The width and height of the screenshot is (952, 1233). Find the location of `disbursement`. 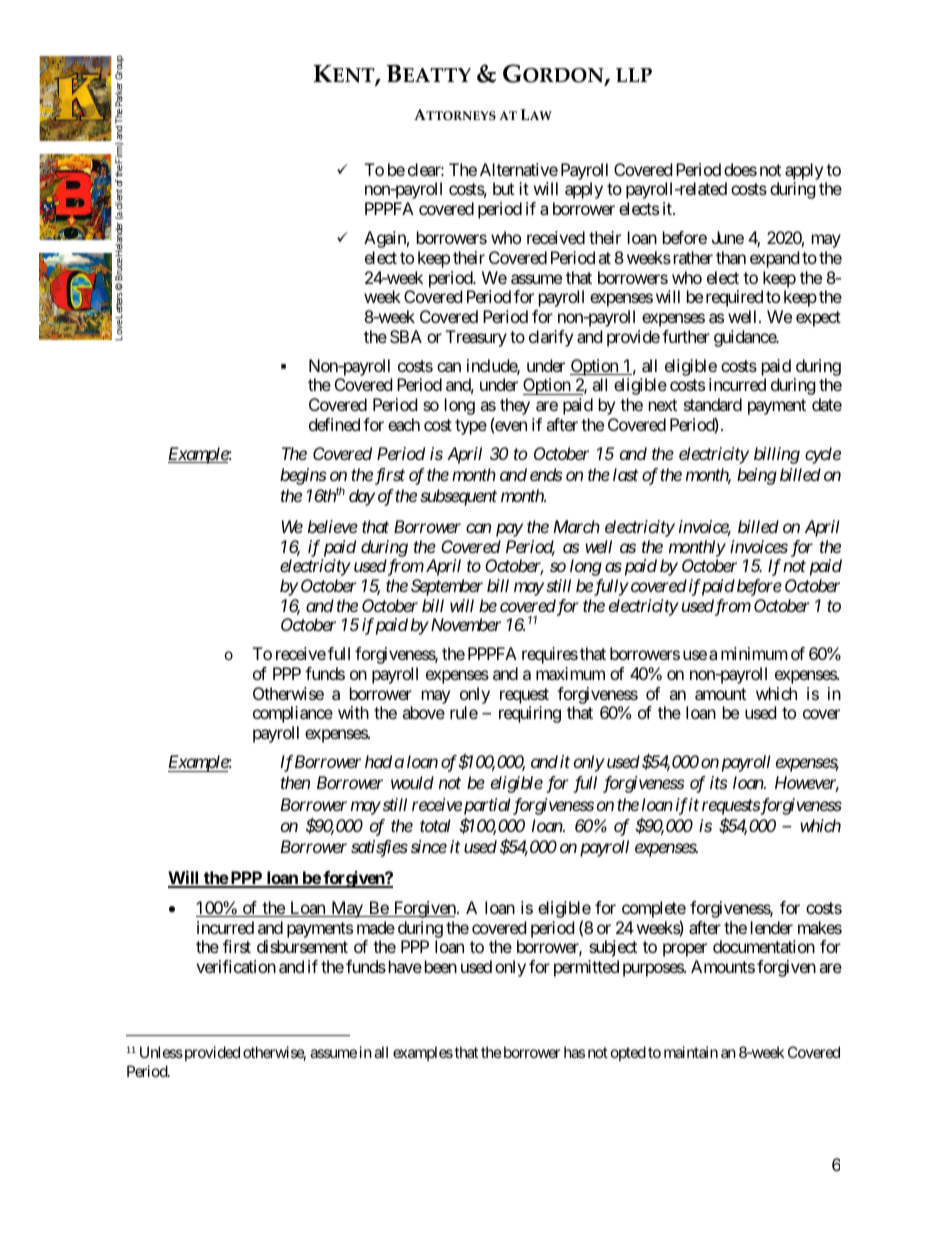

disbursement is located at coordinates (302, 946).
